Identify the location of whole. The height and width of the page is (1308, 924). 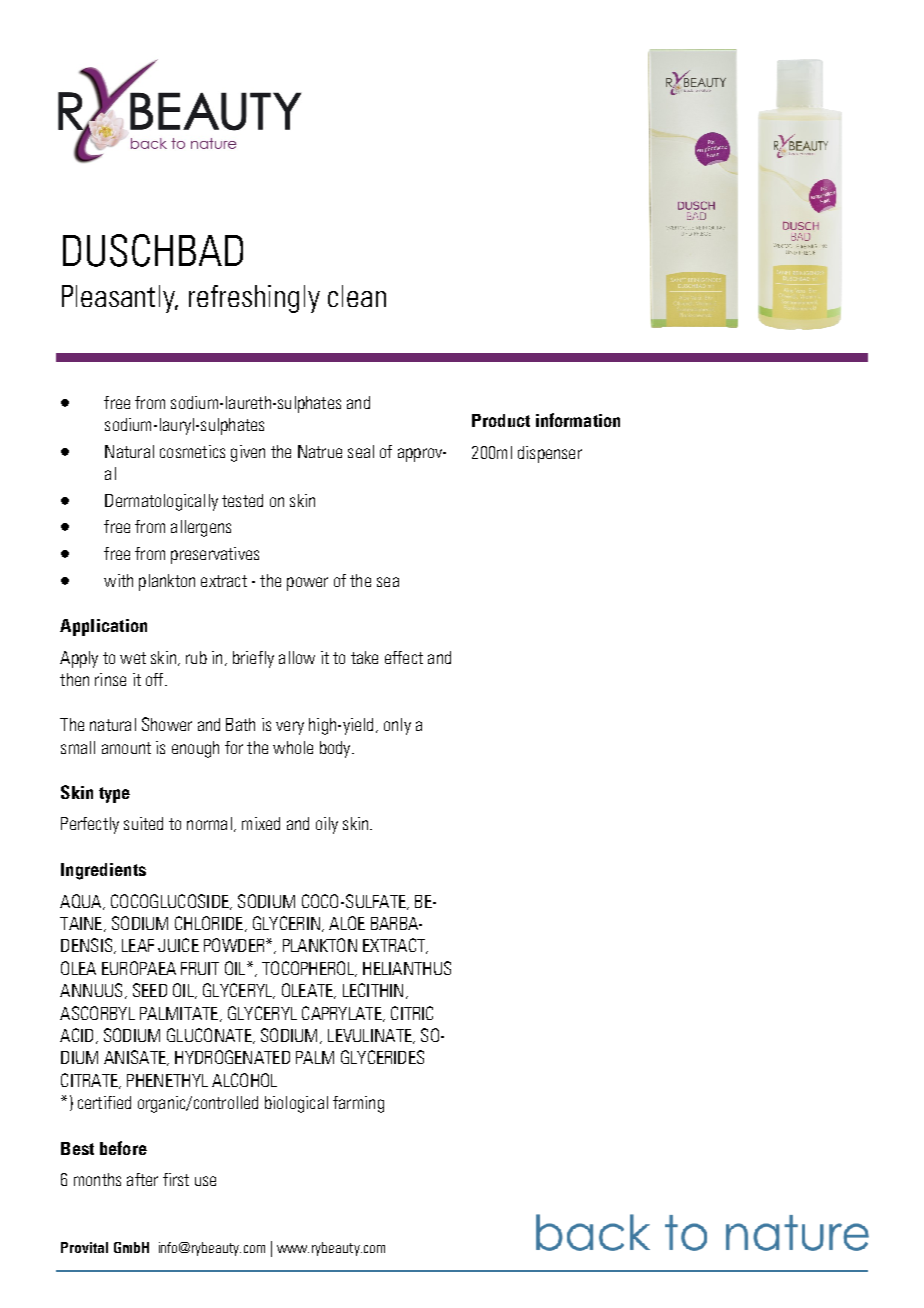
(293, 747).
